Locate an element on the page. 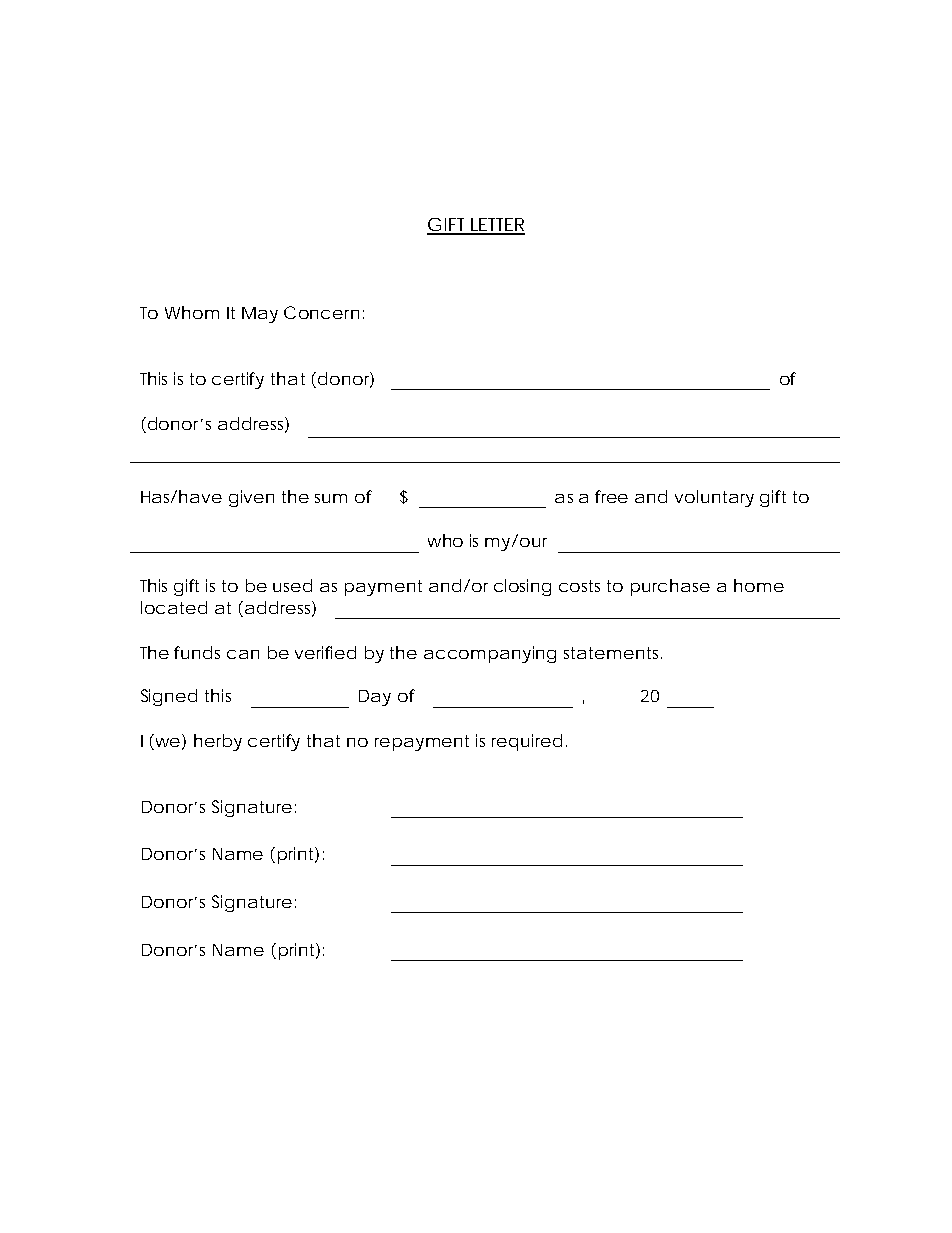 This document has width=952, height=1233. Whom is located at coordinates (192, 312).
